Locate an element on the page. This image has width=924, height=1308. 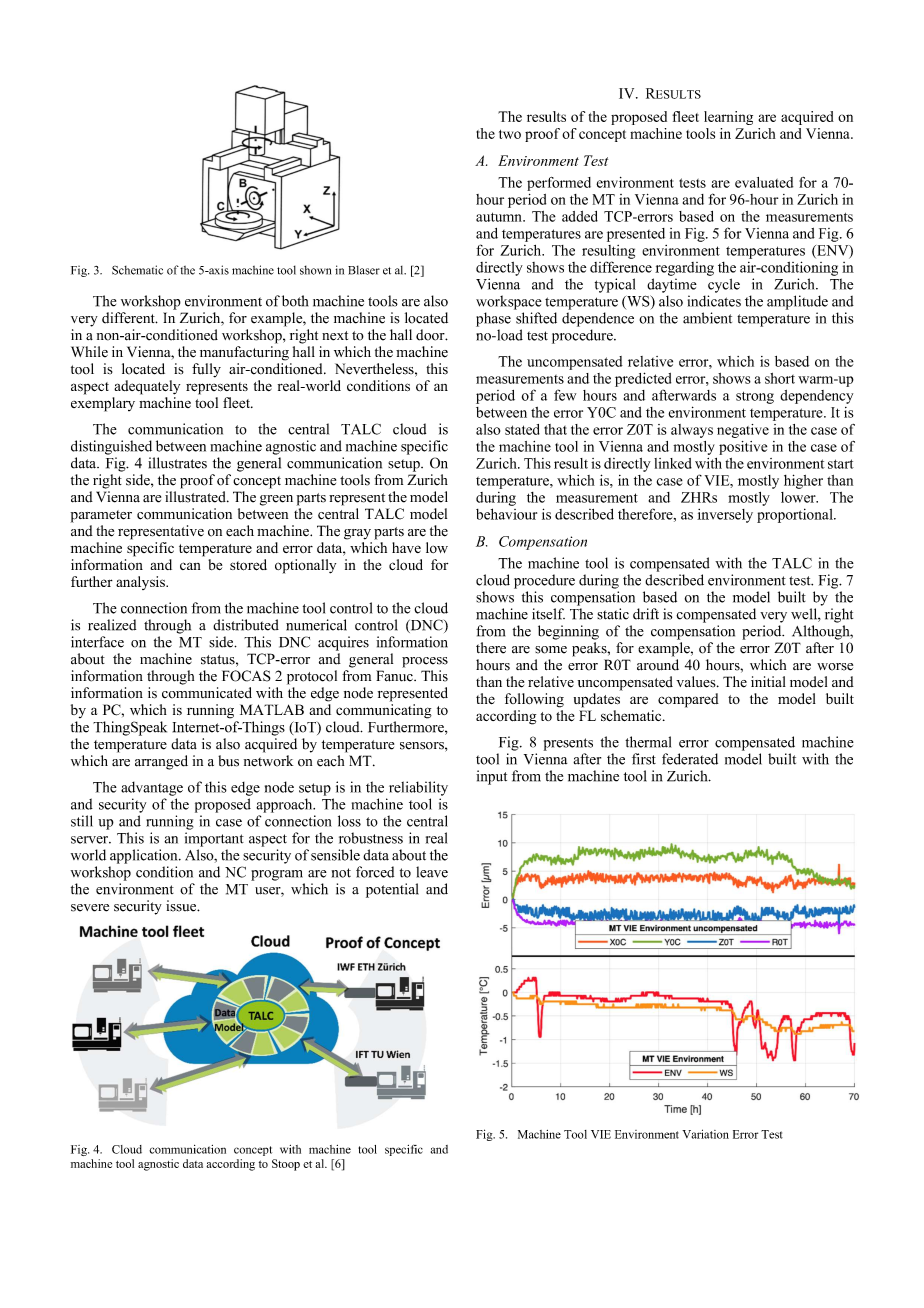
stated is located at coordinates (522, 429).
